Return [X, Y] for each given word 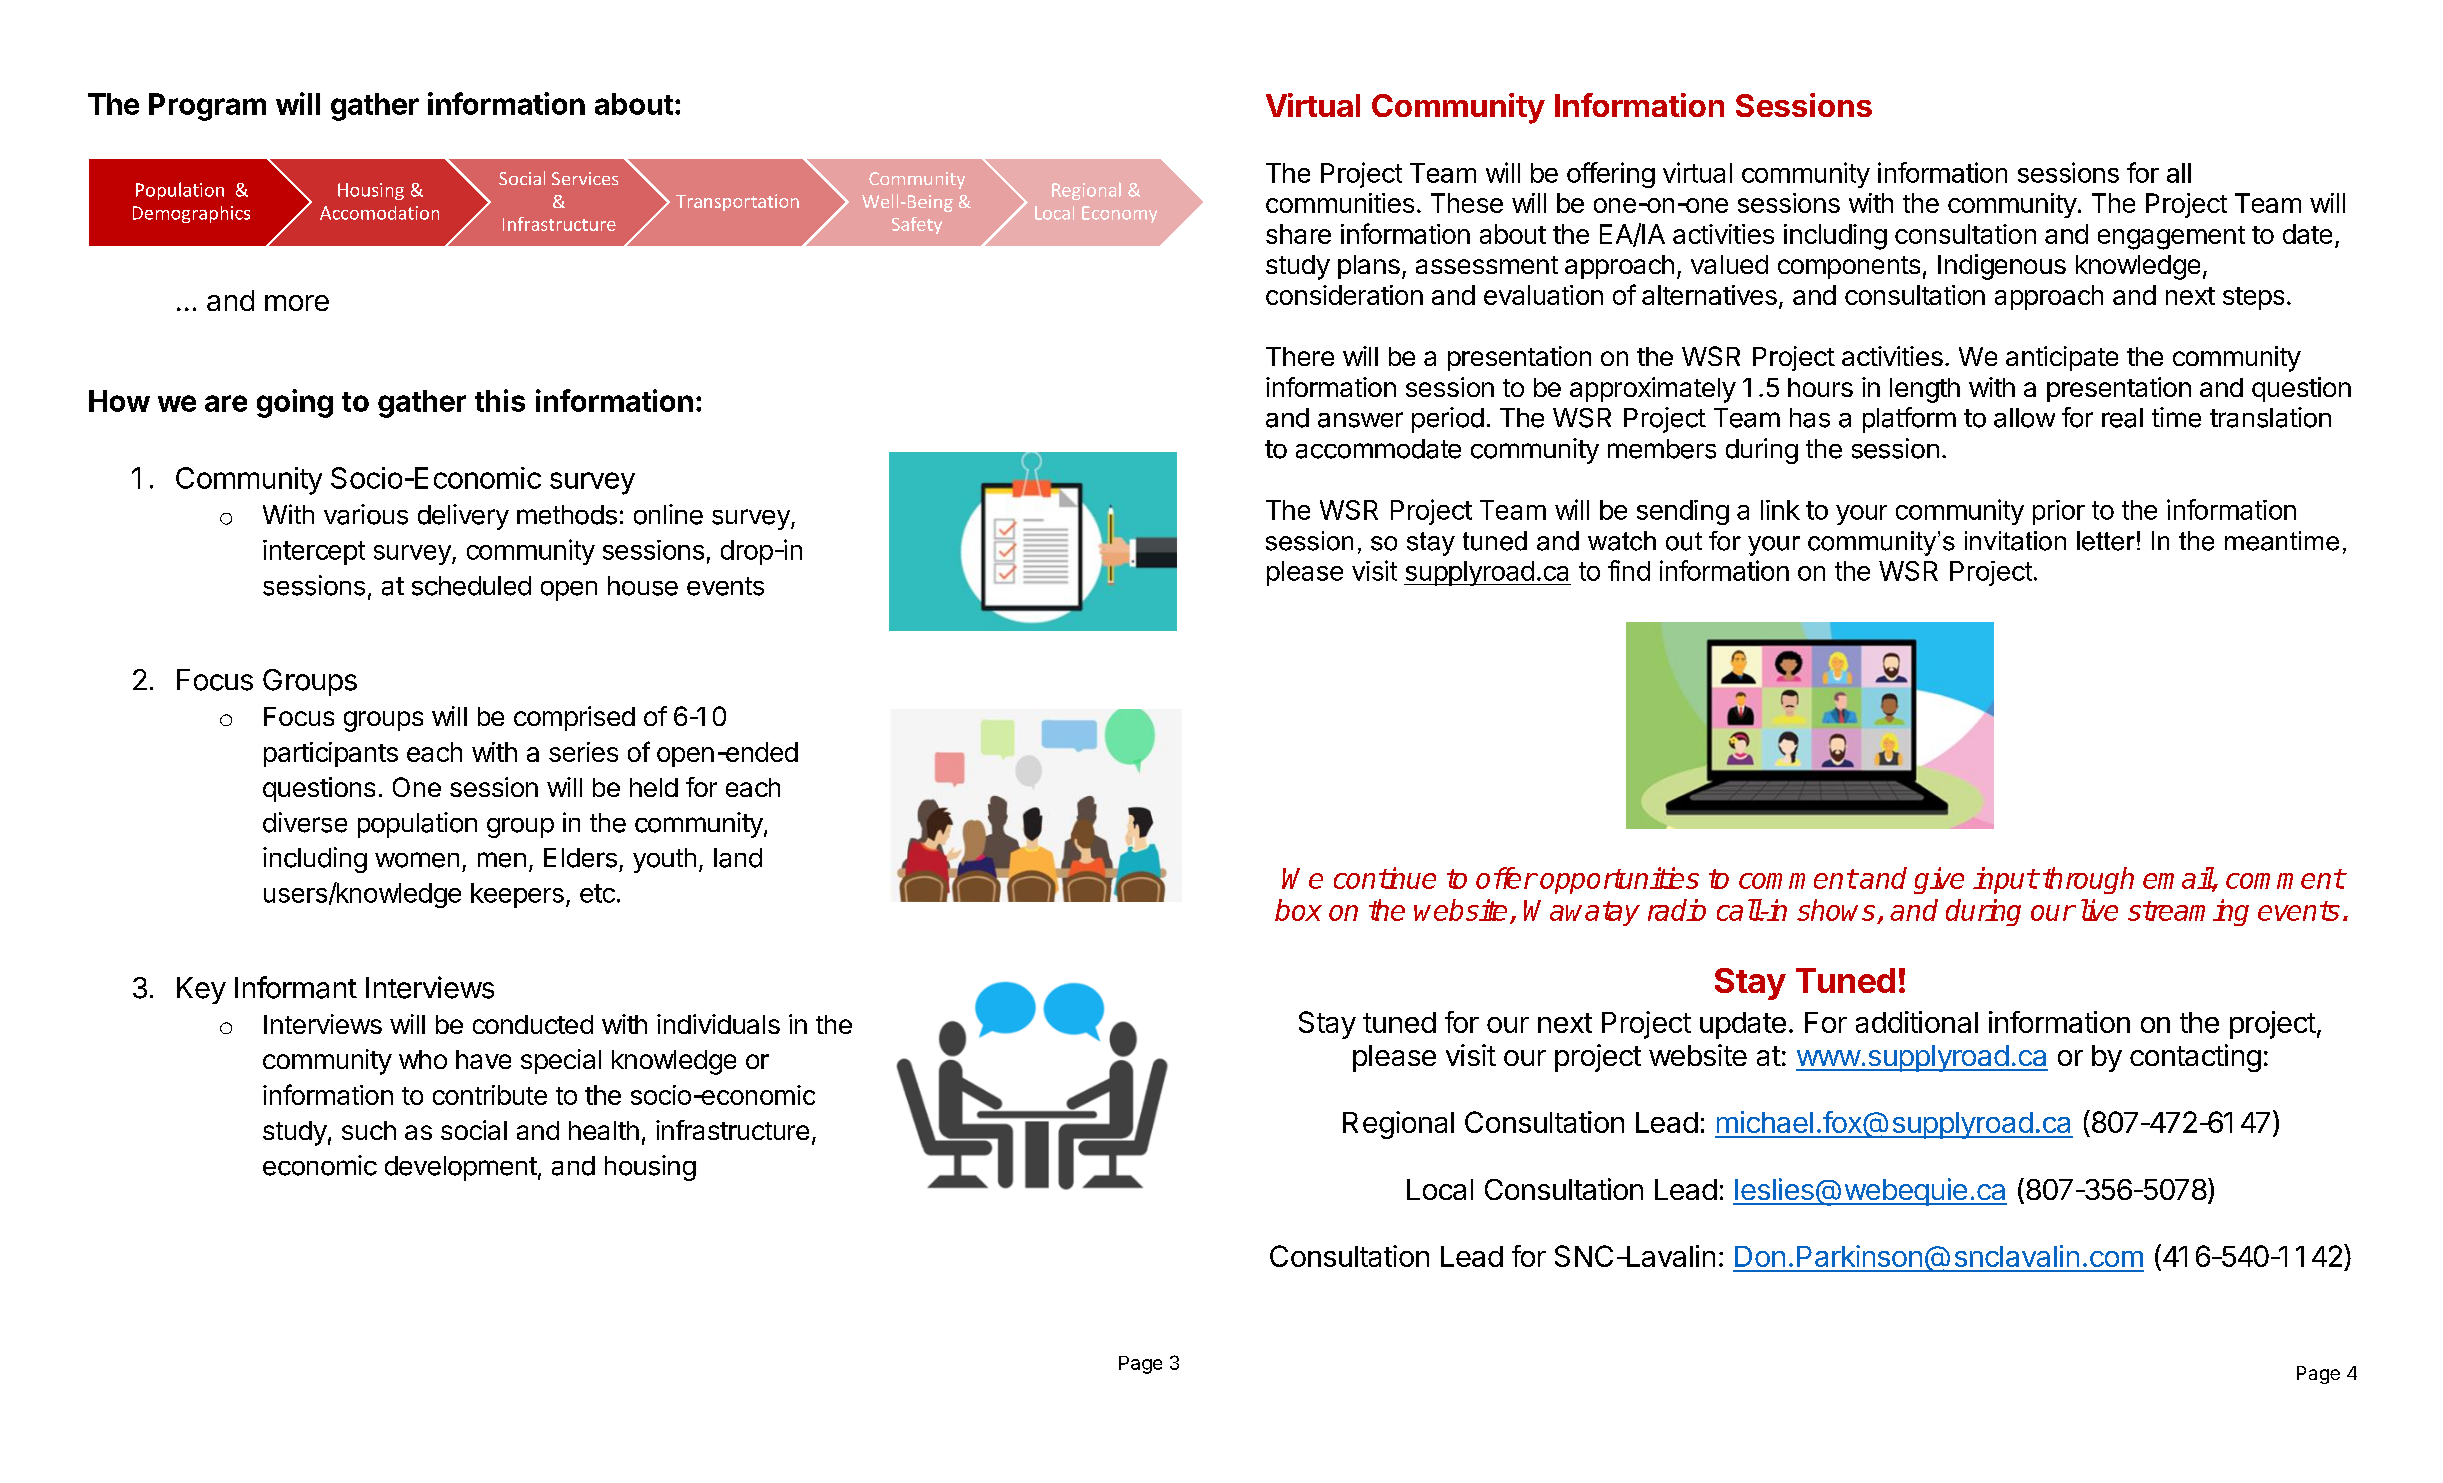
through [2088, 880]
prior [2059, 512]
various [366, 514]
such [369, 1130]
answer [1360, 420]
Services [585, 178]
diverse [305, 822]
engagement [2171, 238]
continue [1385, 878]
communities [1340, 203]
